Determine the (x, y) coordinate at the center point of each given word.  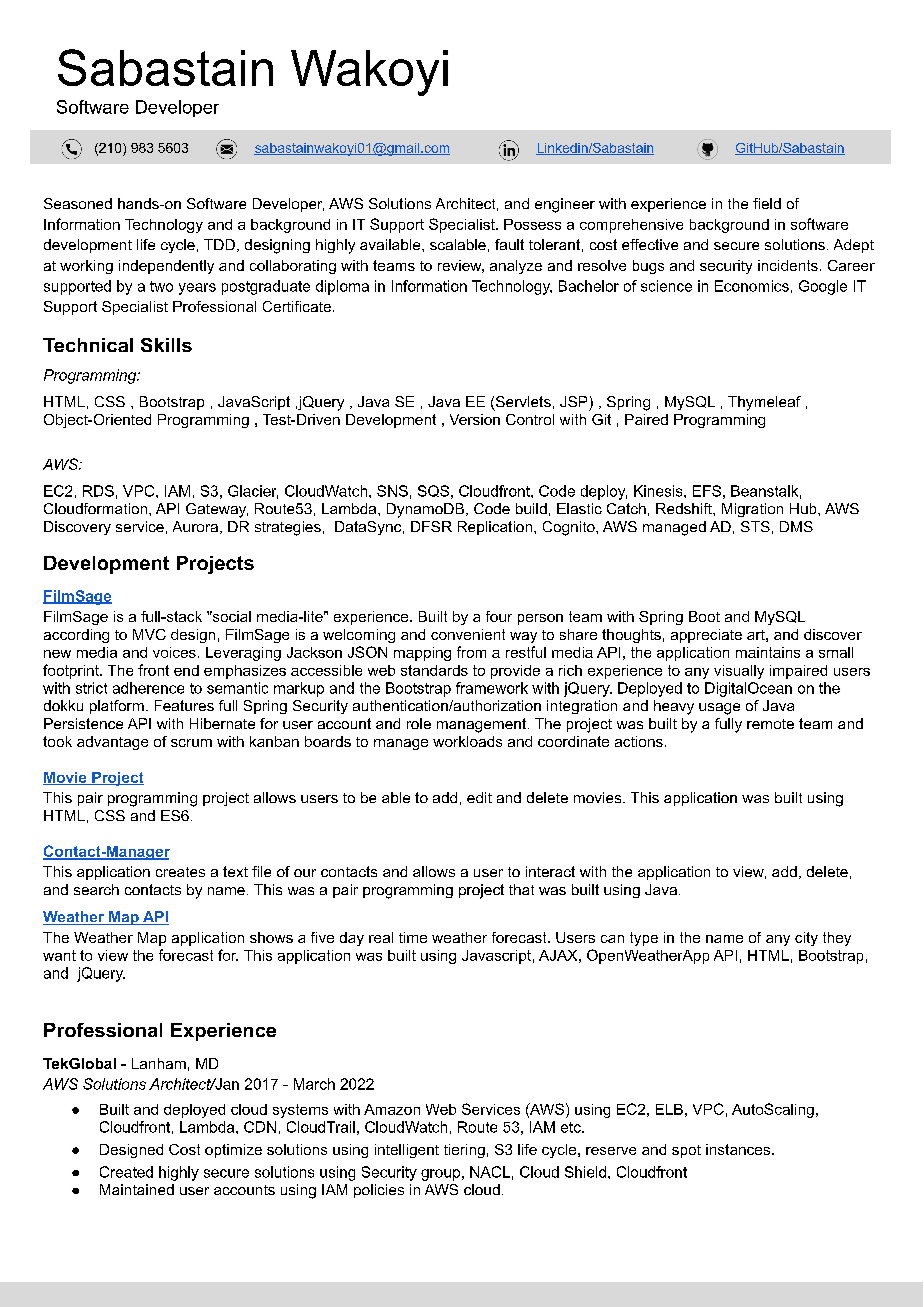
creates (180, 872)
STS (755, 526)
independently (166, 267)
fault (509, 244)
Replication (495, 528)
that (521, 889)
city (806, 939)
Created (126, 1172)
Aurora (197, 527)
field (767, 203)
